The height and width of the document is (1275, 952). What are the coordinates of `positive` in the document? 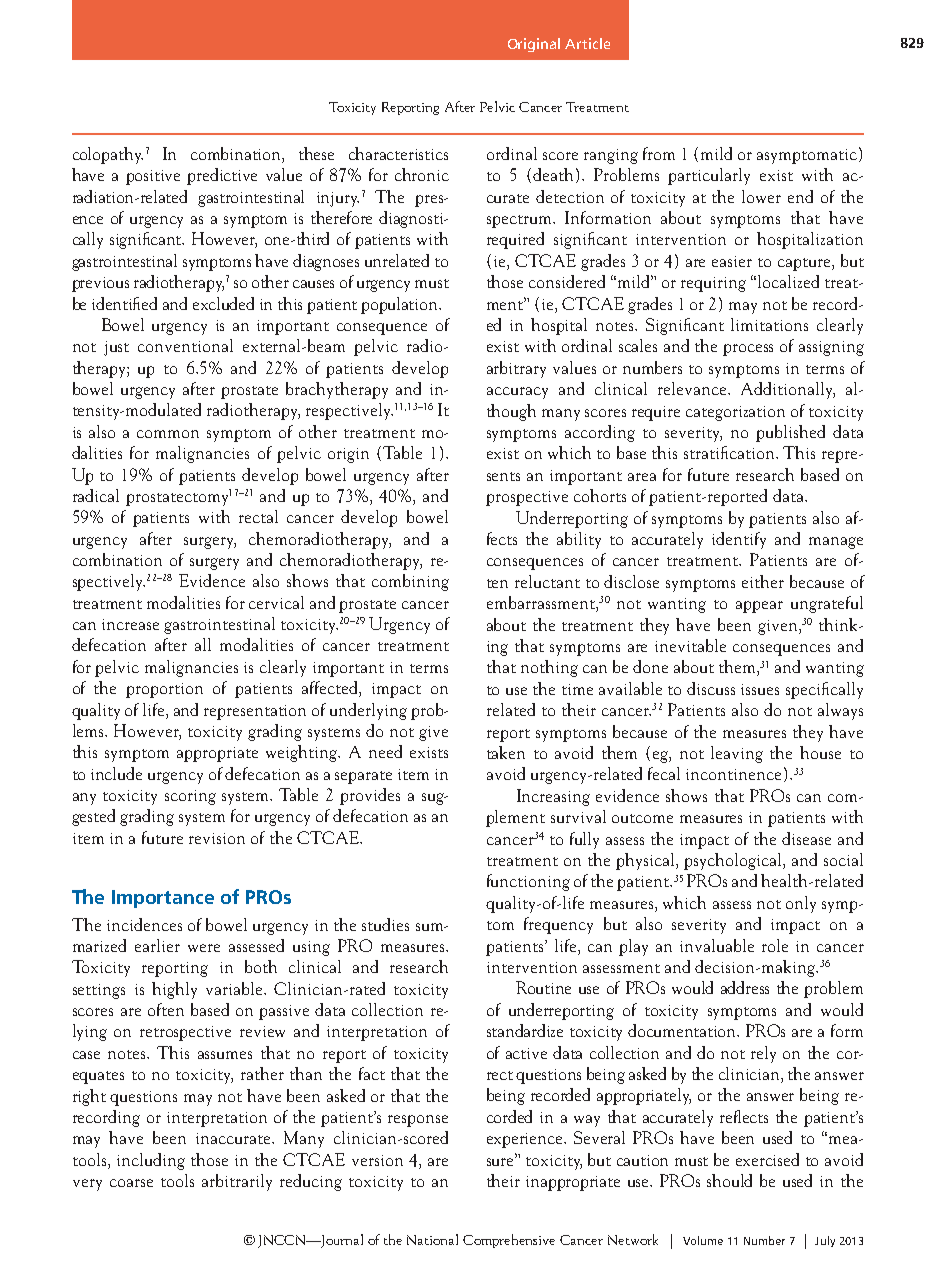 It's located at (153, 177).
